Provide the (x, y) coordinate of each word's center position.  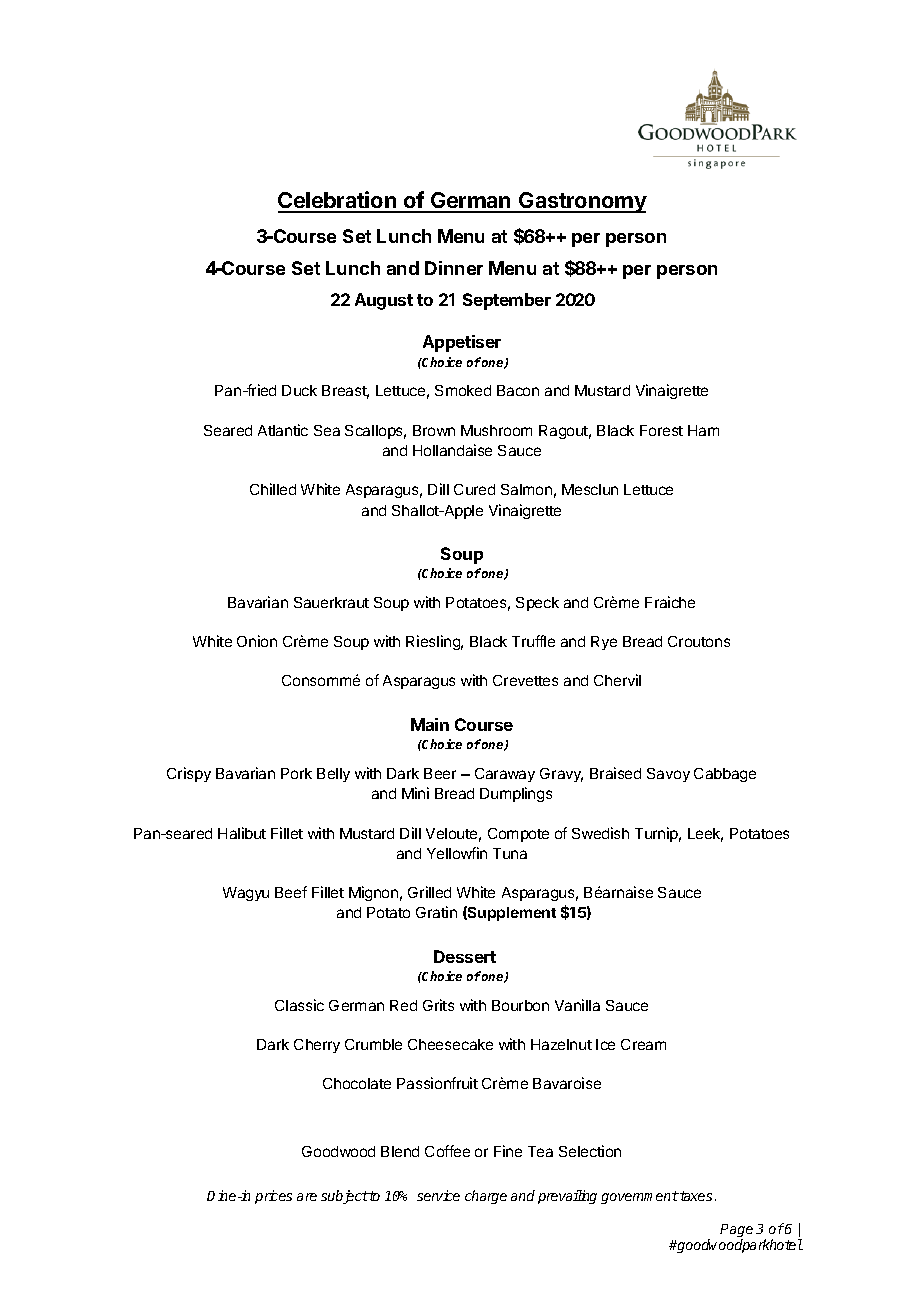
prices (273, 1197)
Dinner (454, 268)
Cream (643, 1044)
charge (486, 1197)
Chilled (273, 489)
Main (430, 724)
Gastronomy (582, 202)
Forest (661, 430)
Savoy (668, 775)
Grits (438, 1005)
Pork (296, 773)
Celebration (338, 201)
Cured (474, 489)
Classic (299, 1005)
